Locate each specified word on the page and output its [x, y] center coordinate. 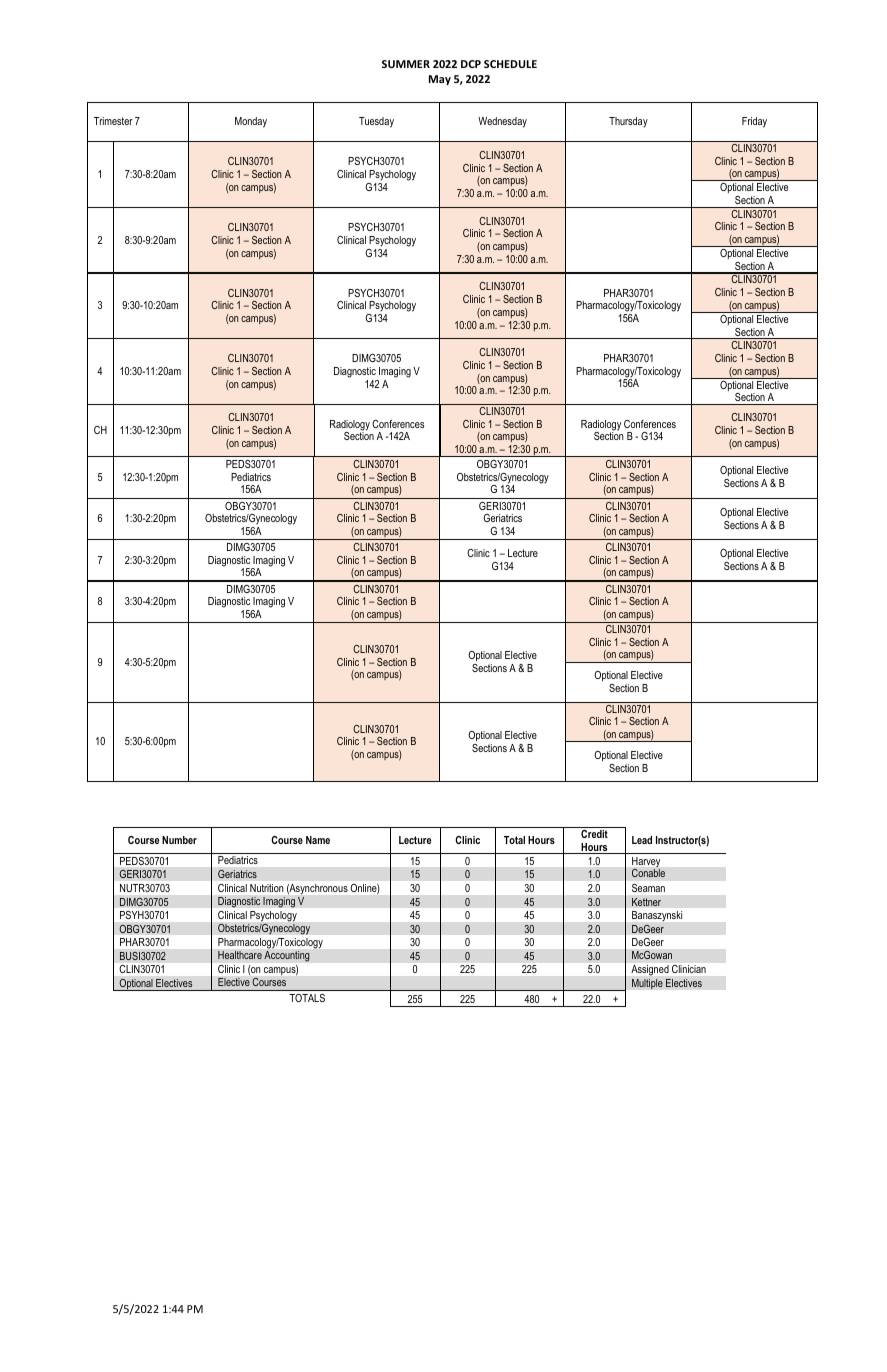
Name [318, 840]
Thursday [628, 122]
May [440, 80]
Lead [642, 840]
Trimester [113, 121]
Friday [754, 122]
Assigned [650, 970]
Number [179, 840]
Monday [251, 122]
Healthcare [240, 955]
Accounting [287, 956]
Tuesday [376, 122]
